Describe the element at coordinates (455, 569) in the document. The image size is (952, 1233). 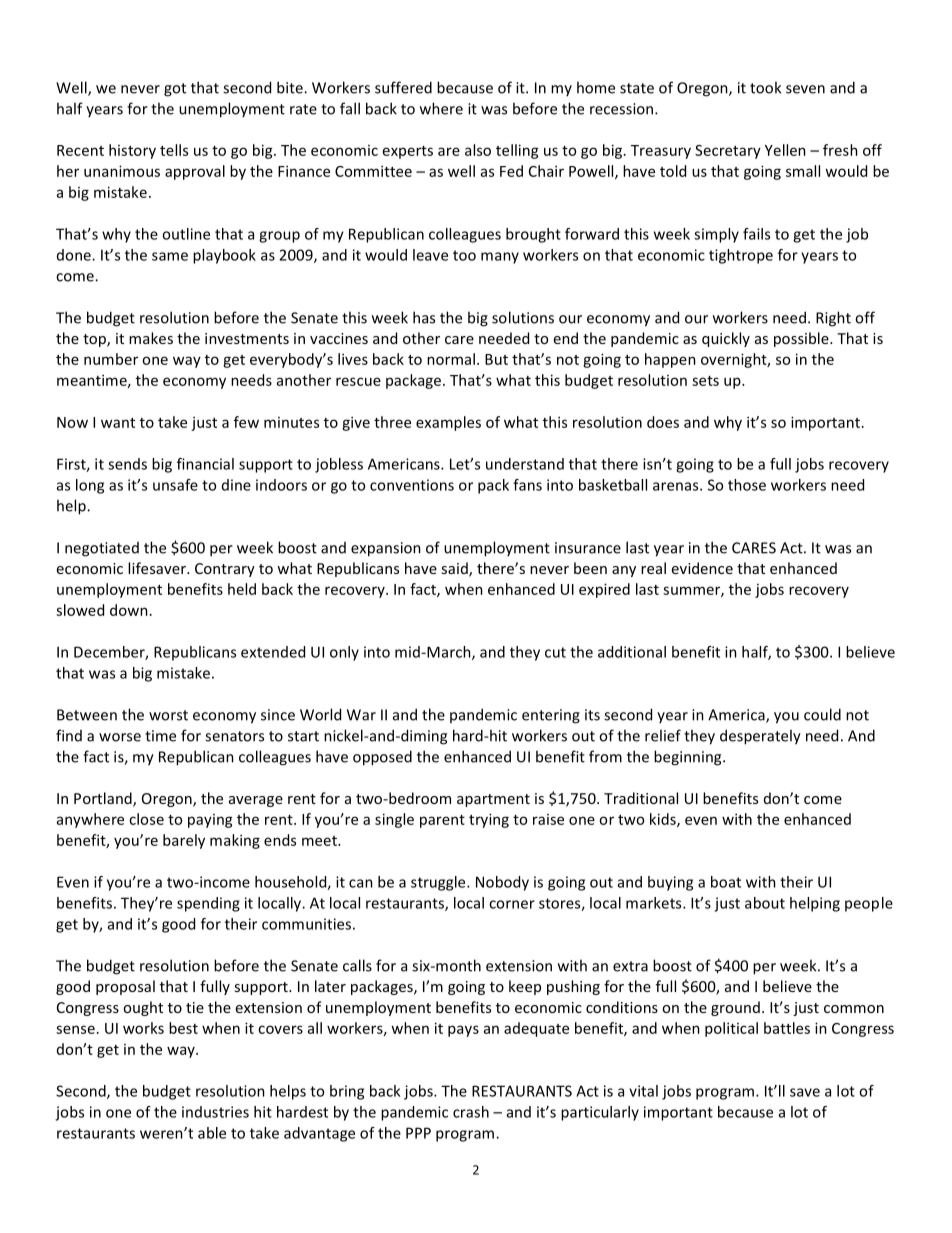
I see `said` at that location.
